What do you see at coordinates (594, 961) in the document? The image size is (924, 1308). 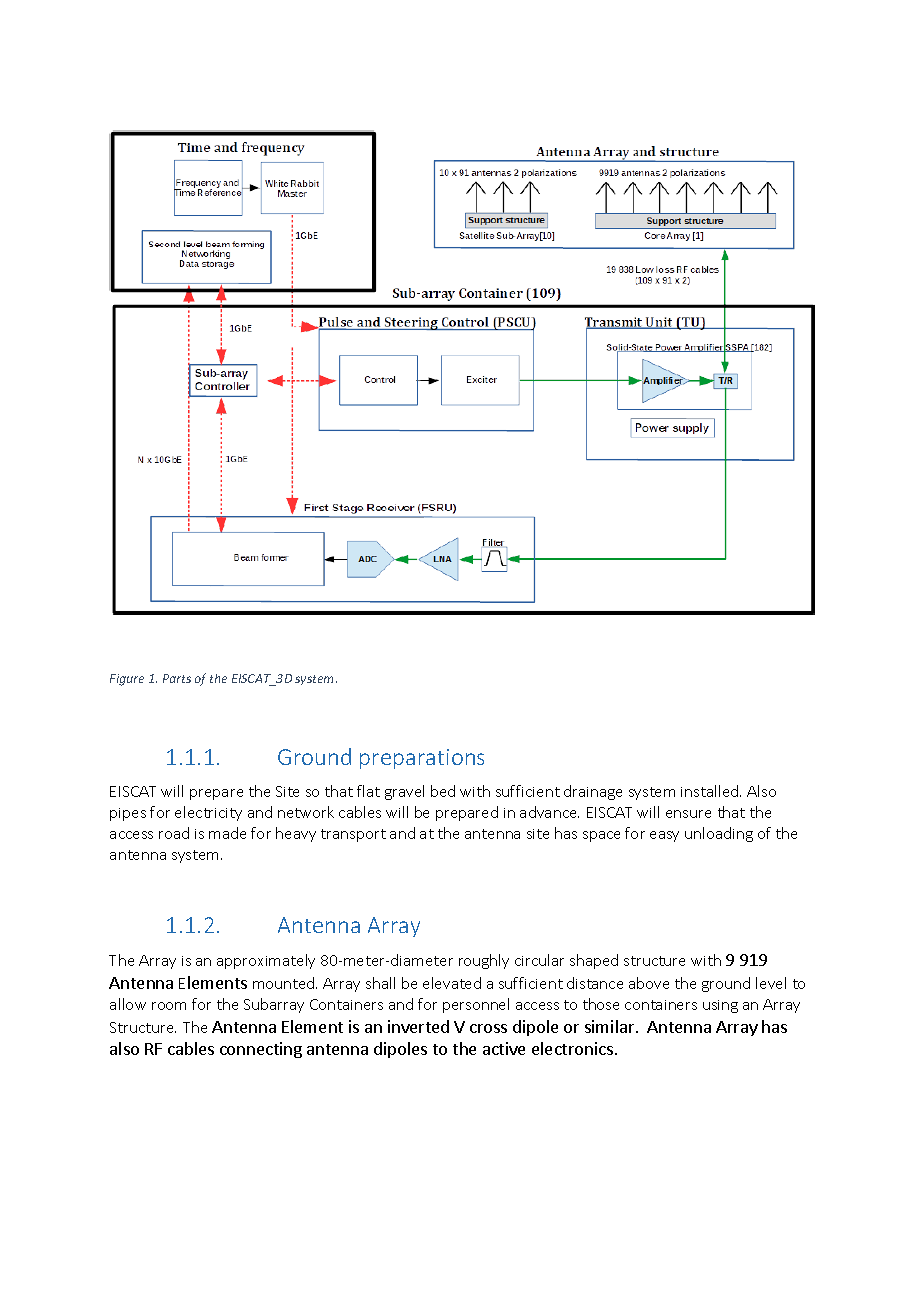 I see `shaped` at bounding box center [594, 961].
